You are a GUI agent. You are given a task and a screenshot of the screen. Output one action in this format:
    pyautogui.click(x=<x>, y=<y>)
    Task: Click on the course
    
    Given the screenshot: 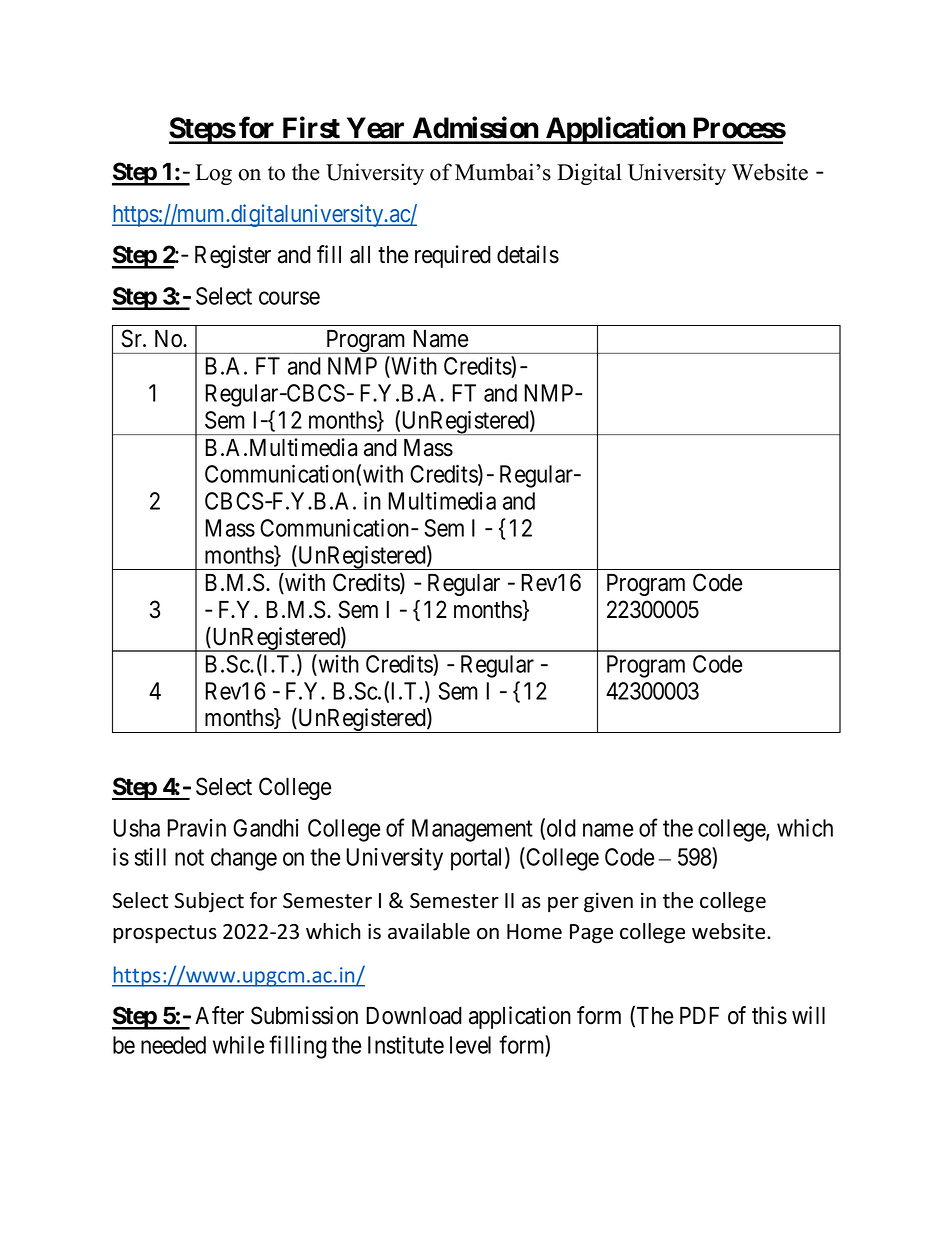 What is the action you would take?
    pyautogui.click(x=289, y=298)
